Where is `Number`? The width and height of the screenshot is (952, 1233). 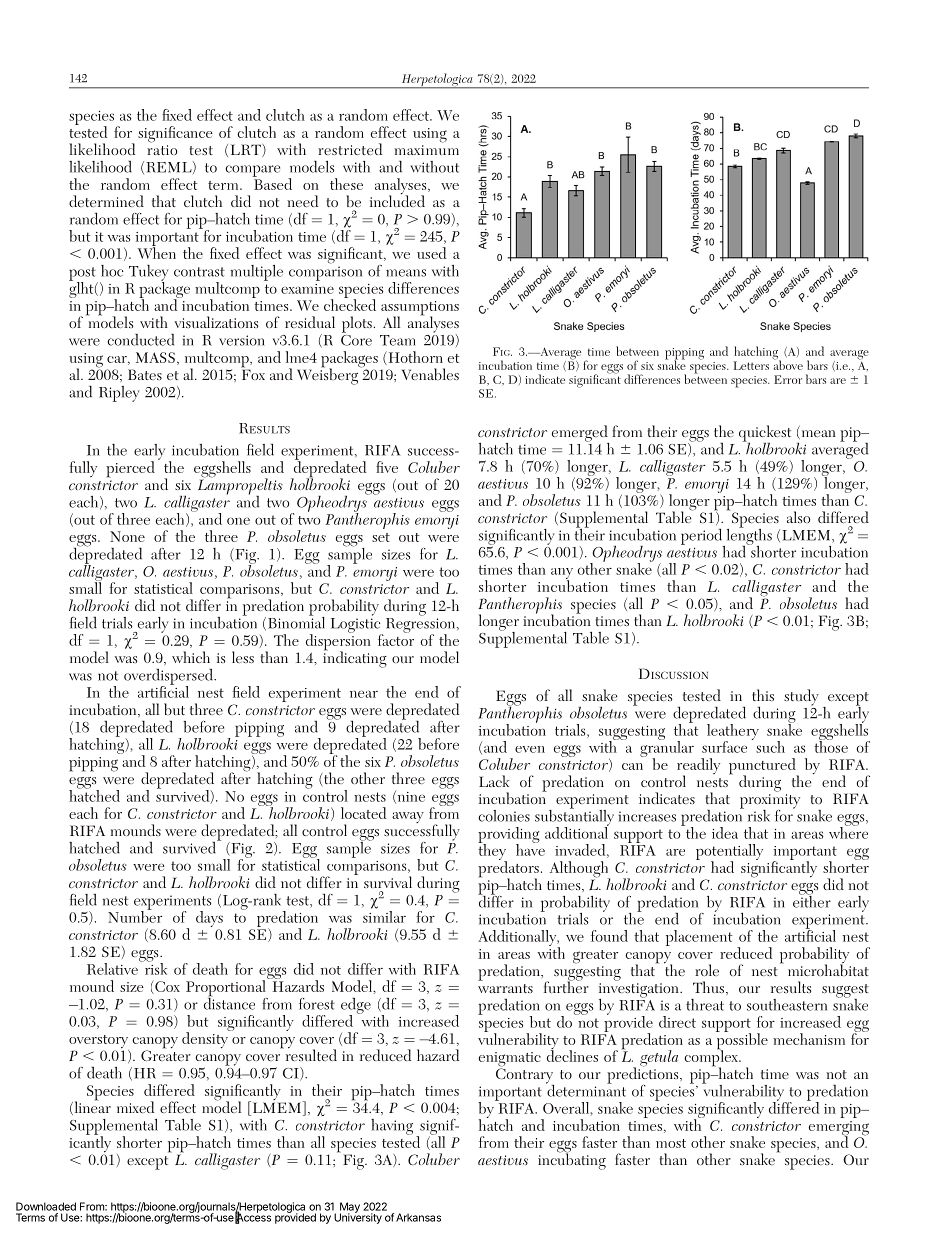 Number is located at coordinates (135, 916).
